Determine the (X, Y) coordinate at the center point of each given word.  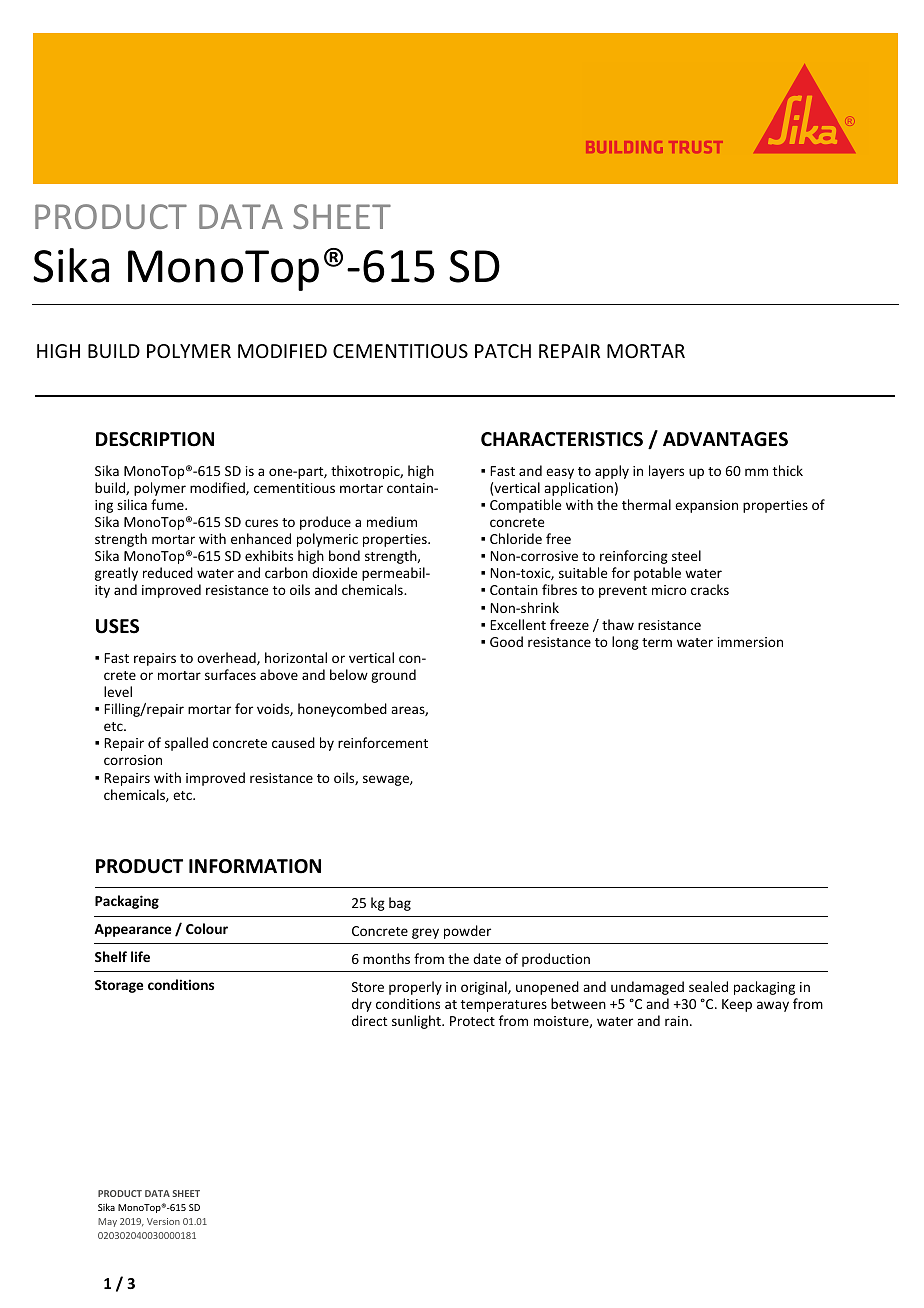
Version (163, 1221)
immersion (750, 642)
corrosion (133, 760)
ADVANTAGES (725, 439)
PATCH (503, 351)
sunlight (417, 1022)
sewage (387, 780)
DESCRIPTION (155, 439)
